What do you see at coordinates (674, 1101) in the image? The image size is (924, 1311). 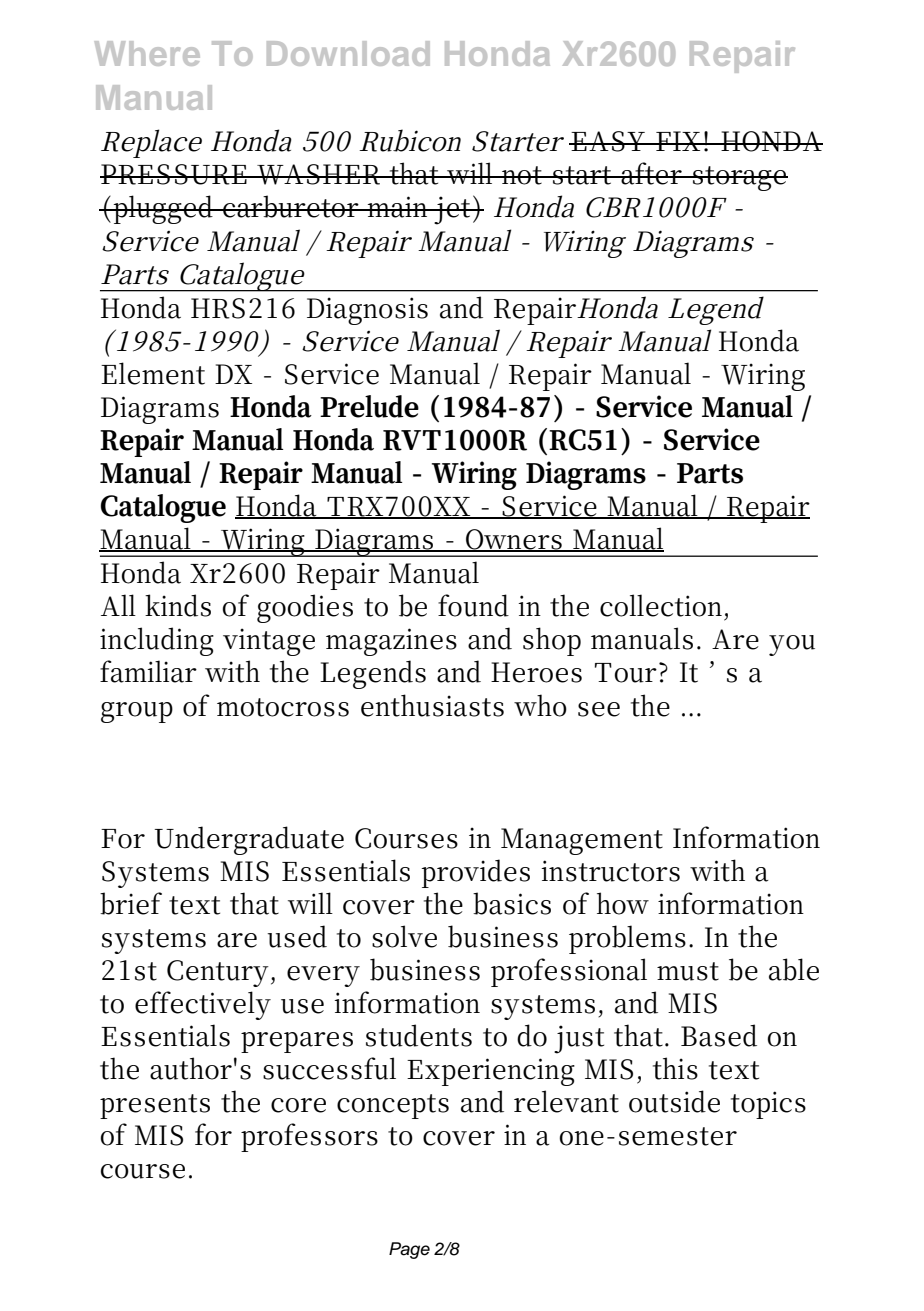 I see `outside` at bounding box center [674, 1101].
